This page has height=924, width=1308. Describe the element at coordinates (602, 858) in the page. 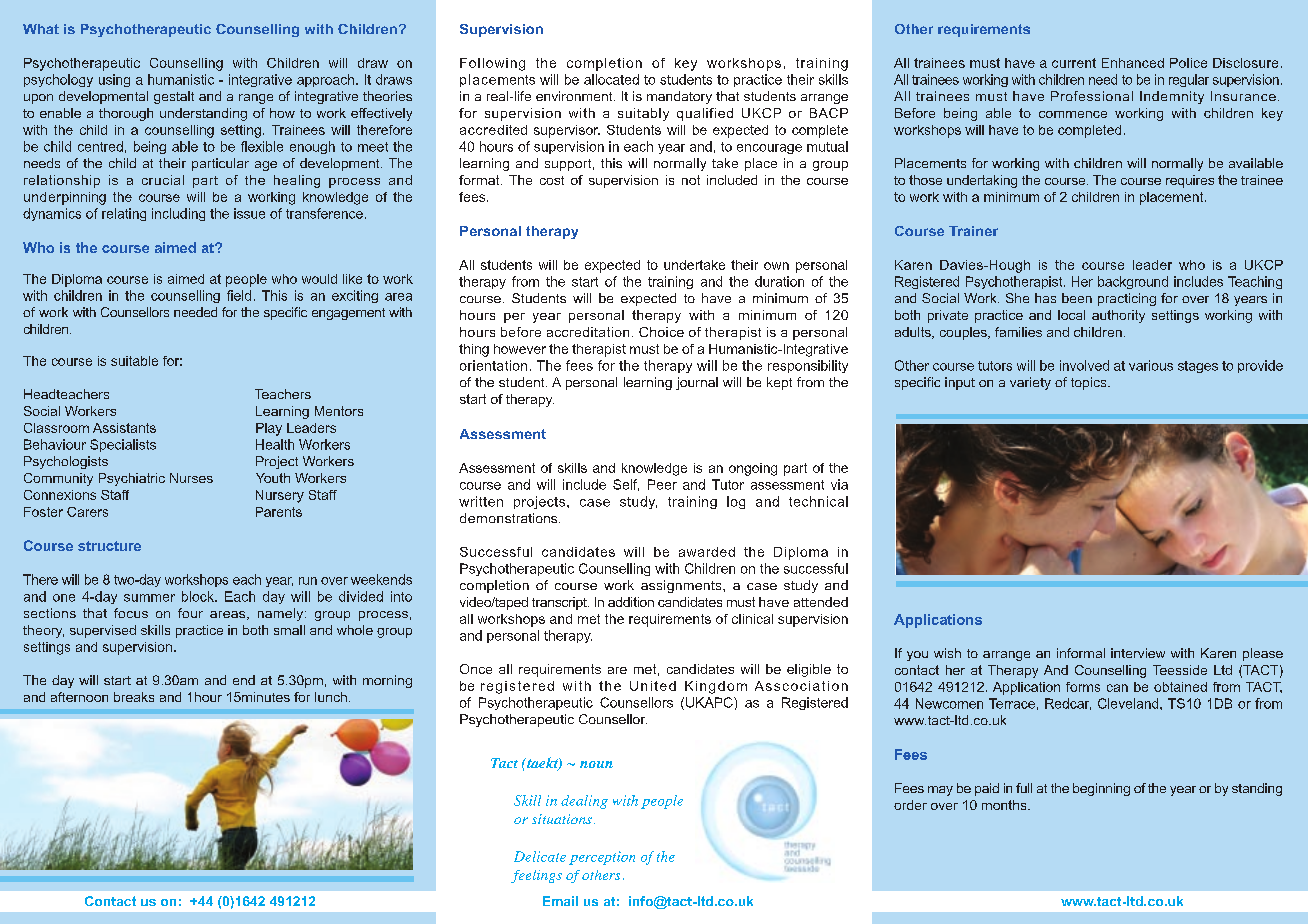

I see `perception` at that location.
